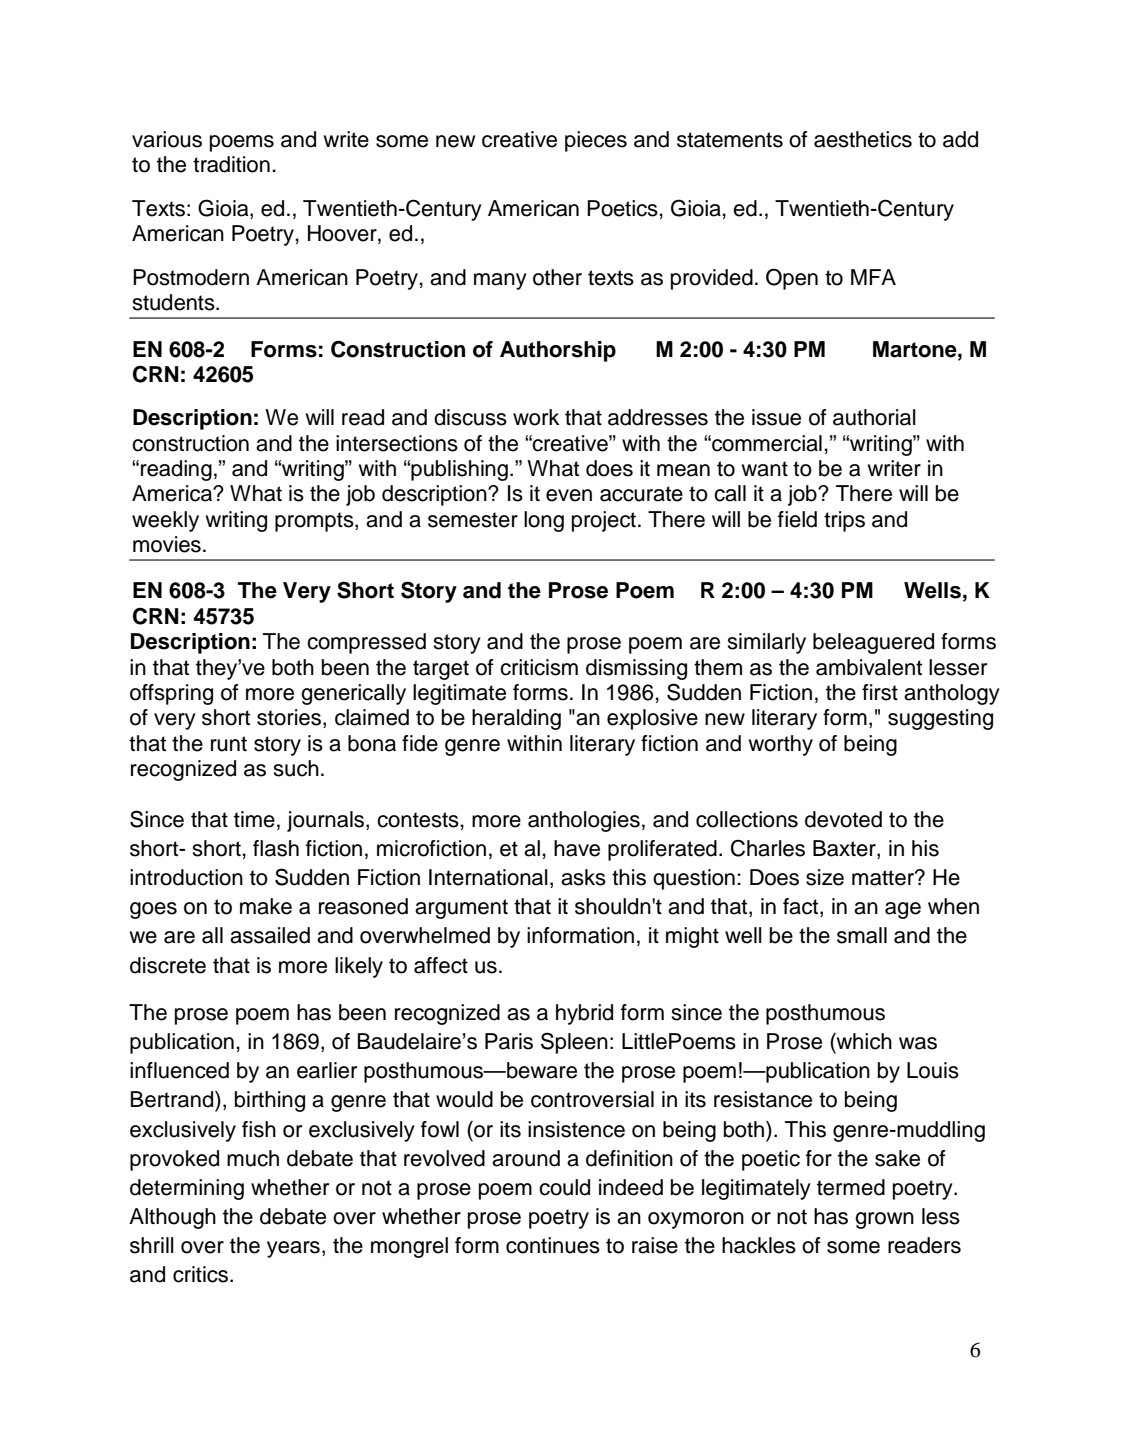 Image resolution: width=1124 pixels, height=1454 pixels. What do you see at coordinates (315, 522) in the page?
I see `prompts` at bounding box center [315, 522].
